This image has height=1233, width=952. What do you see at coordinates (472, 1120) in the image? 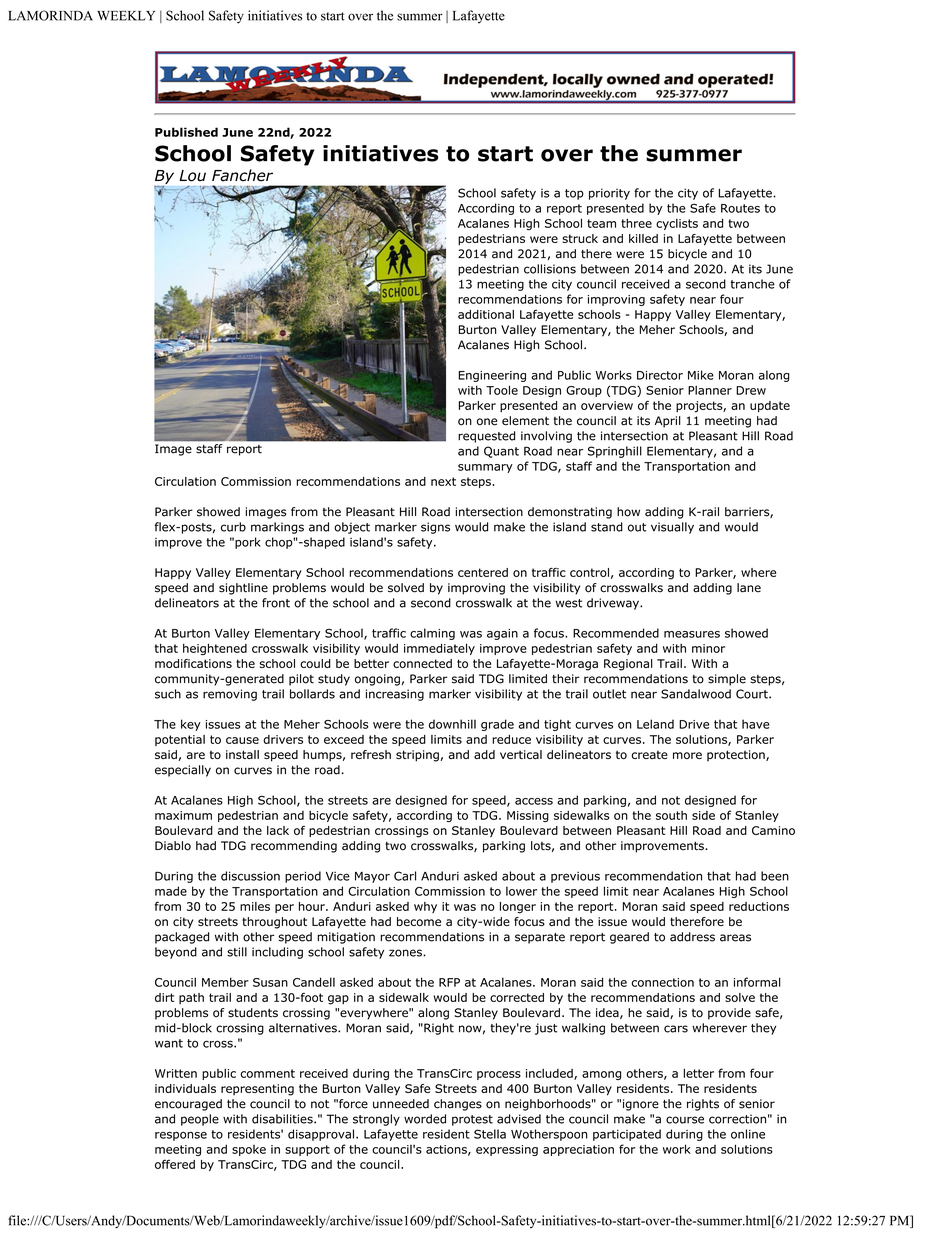
I see `protest` at bounding box center [472, 1120].
